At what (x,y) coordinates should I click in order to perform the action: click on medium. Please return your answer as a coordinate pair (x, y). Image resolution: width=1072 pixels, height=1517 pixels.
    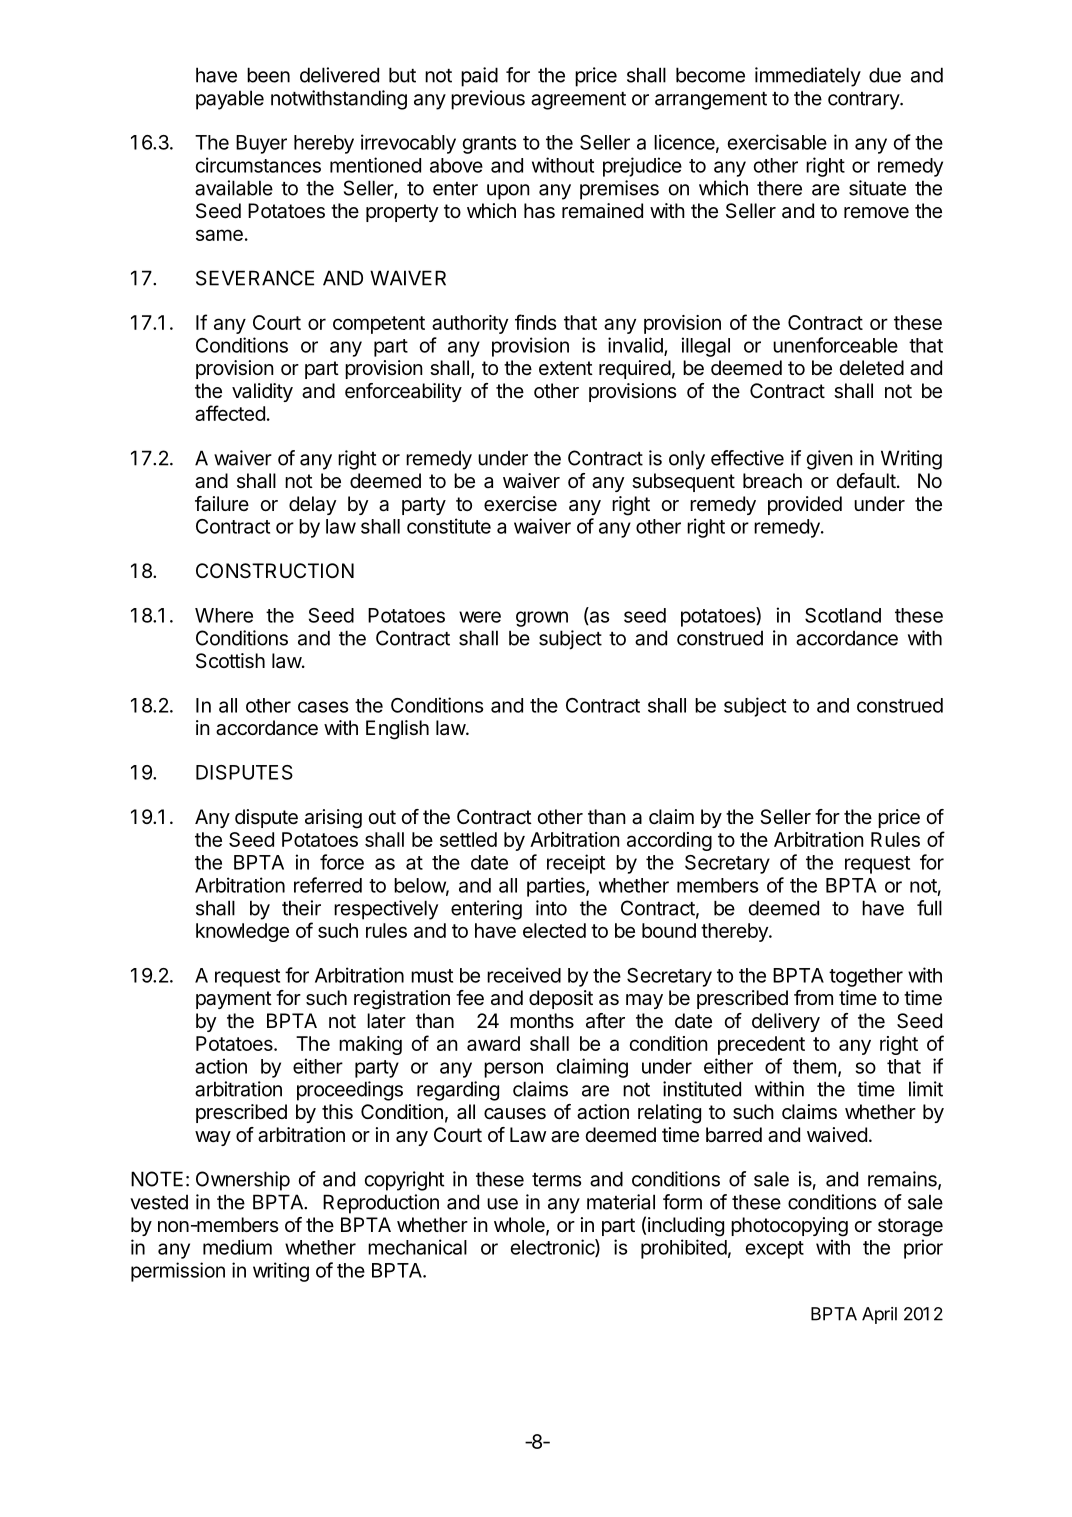
    Looking at the image, I should click on (237, 1247).
